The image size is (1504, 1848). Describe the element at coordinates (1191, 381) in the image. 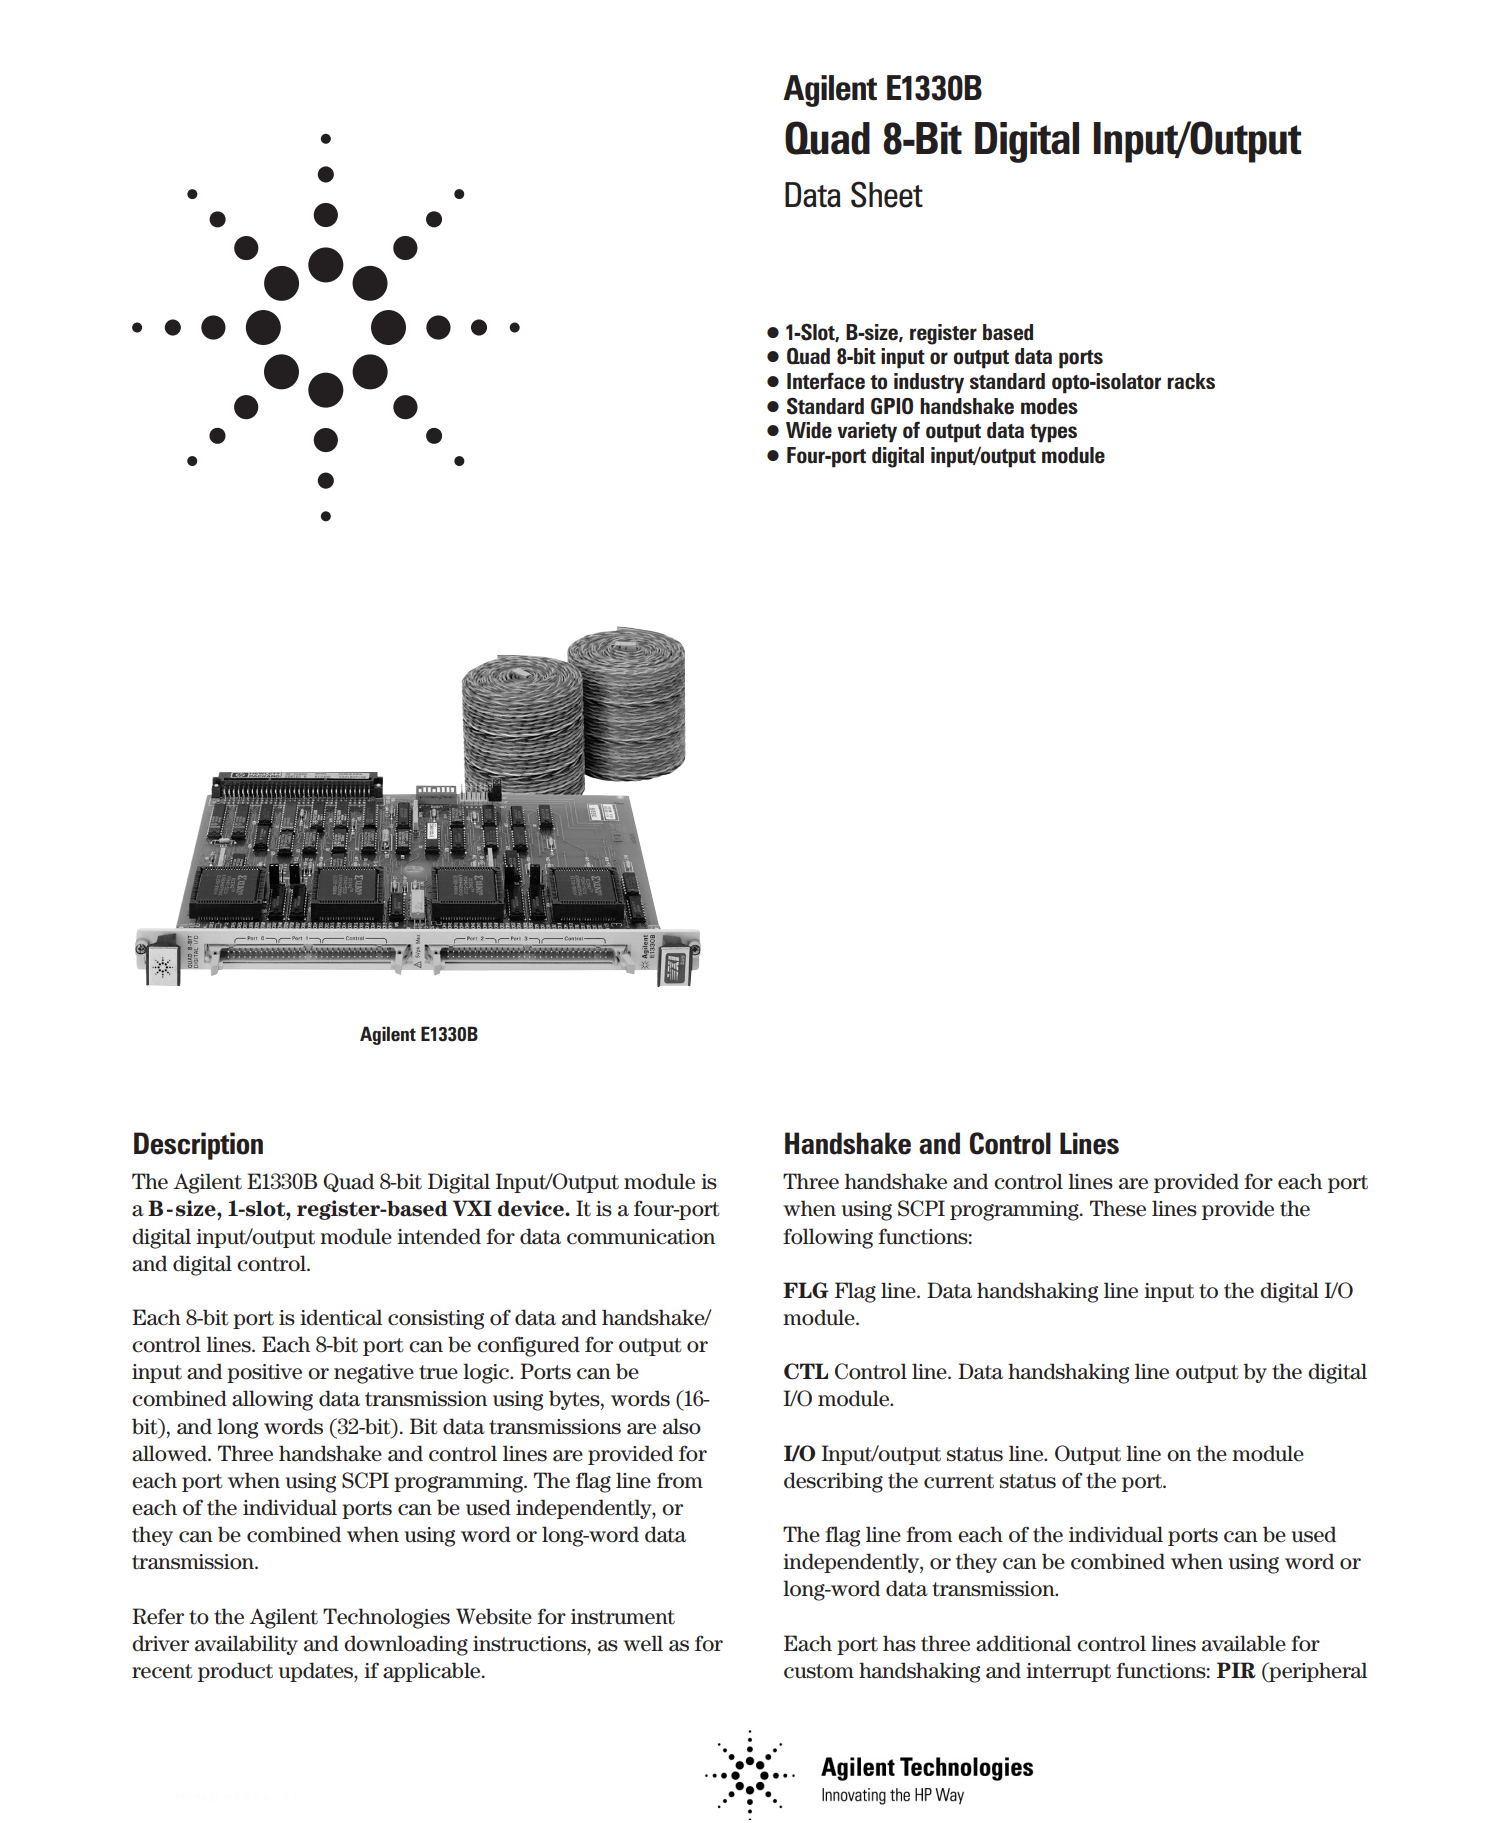

I see `racks` at that location.
